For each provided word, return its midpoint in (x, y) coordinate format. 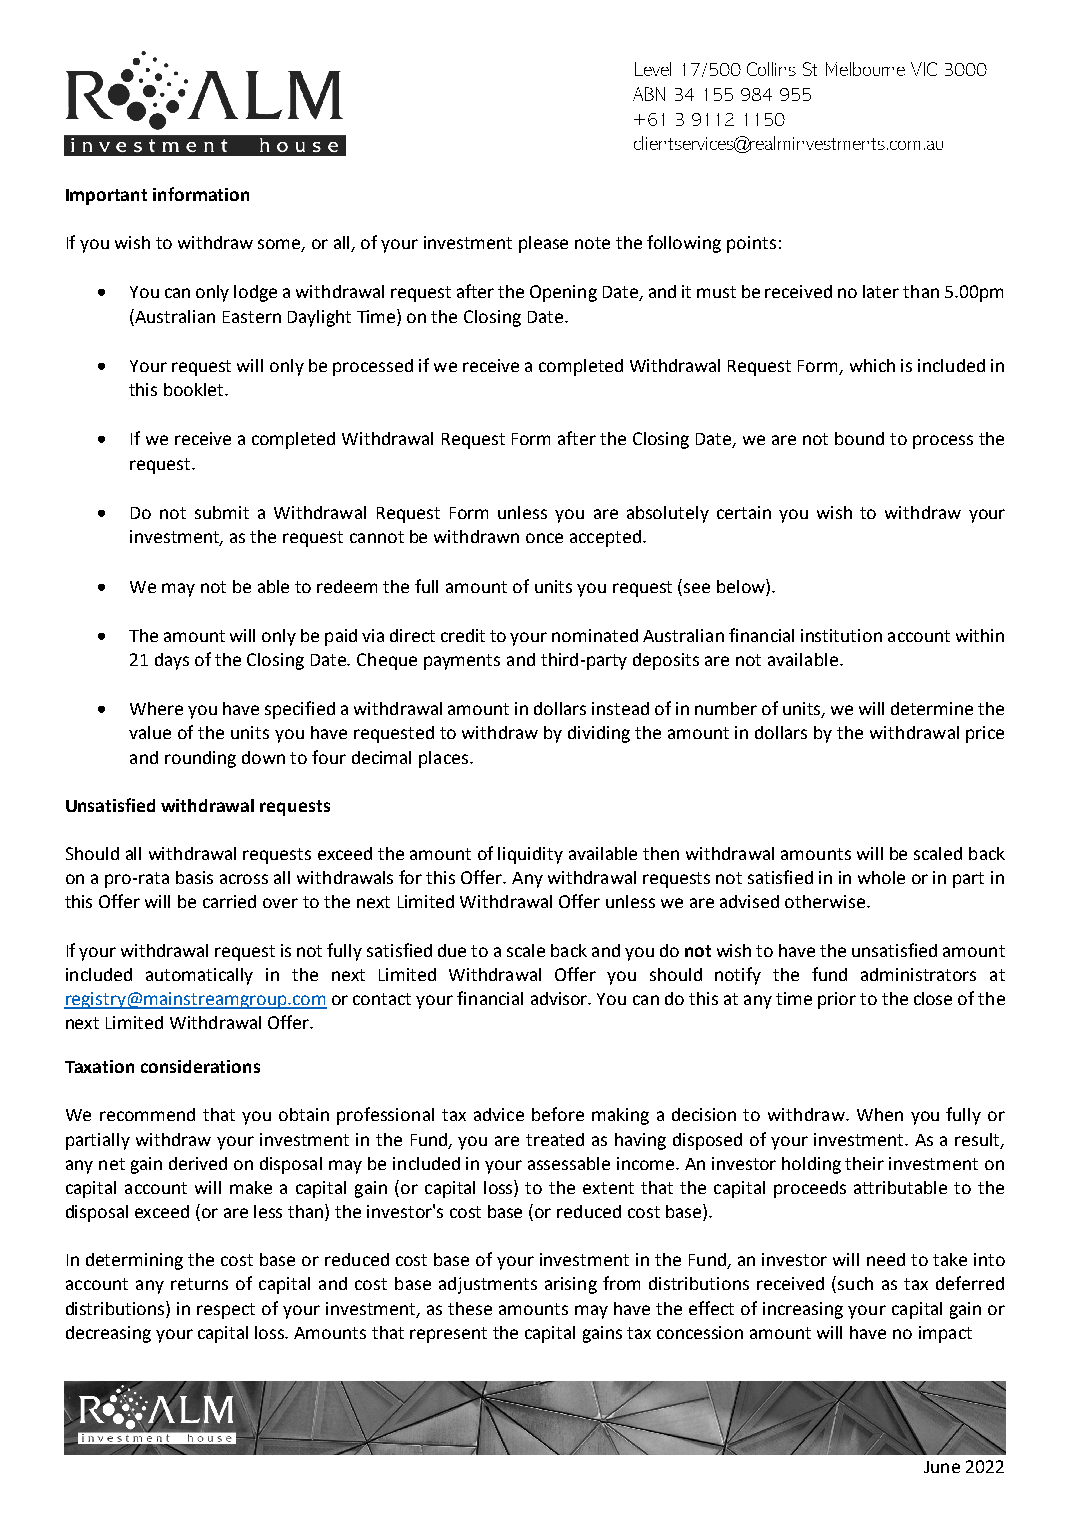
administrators (918, 974)
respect (226, 1311)
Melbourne (865, 69)
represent (448, 1335)
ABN (649, 94)
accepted (605, 538)
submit (222, 512)
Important (106, 197)
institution (841, 635)
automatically (199, 976)
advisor (560, 998)
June (942, 1467)
